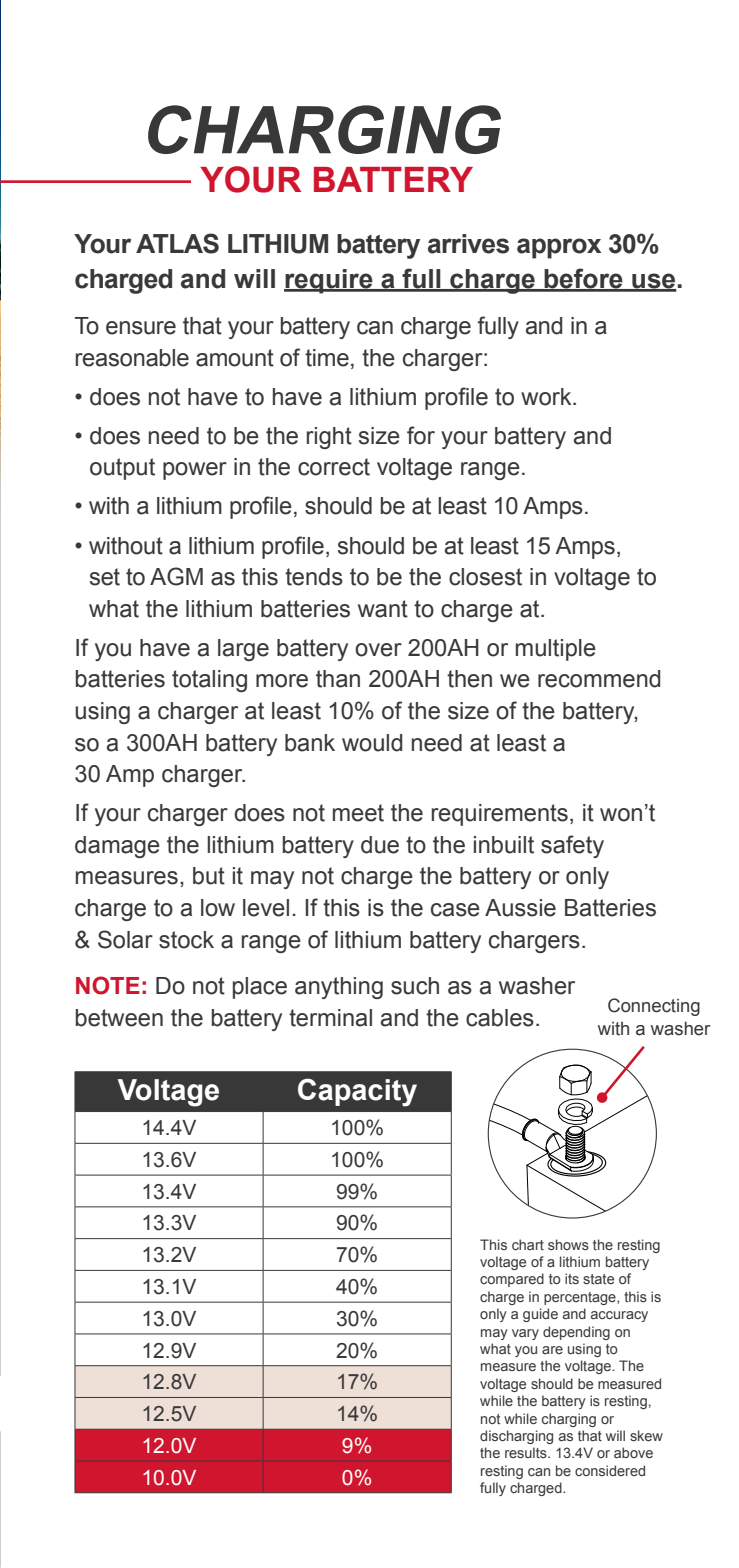 This image has width=739, height=1568. What do you see at coordinates (599, 679) in the image?
I see `recommend` at bounding box center [599, 679].
